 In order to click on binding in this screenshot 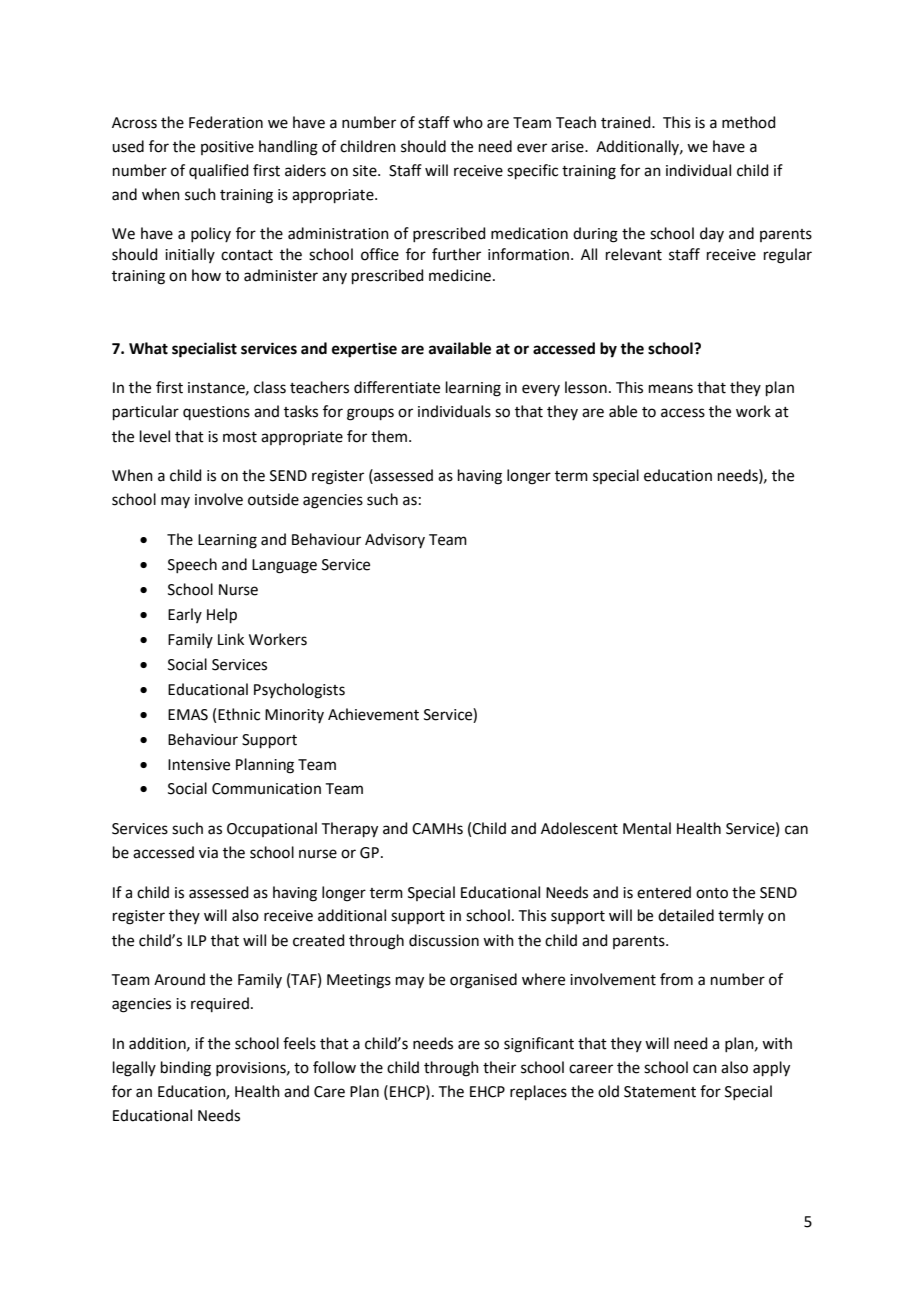, I will do `click(186, 1069)`.
